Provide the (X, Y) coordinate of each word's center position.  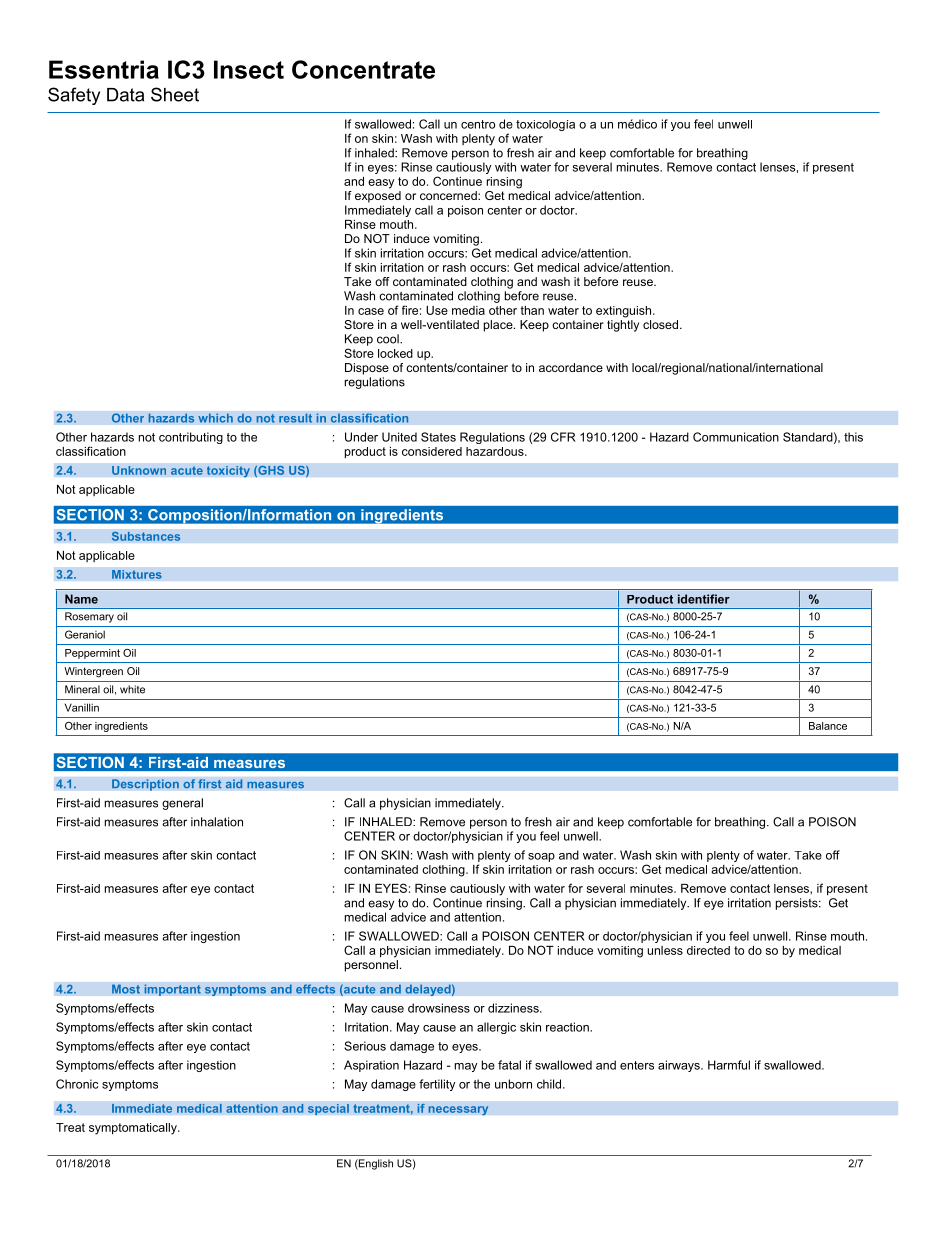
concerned (449, 195)
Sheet (175, 94)
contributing (191, 438)
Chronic (77, 1084)
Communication (736, 437)
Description (145, 785)
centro (478, 124)
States (438, 437)
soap (541, 857)
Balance (828, 726)
